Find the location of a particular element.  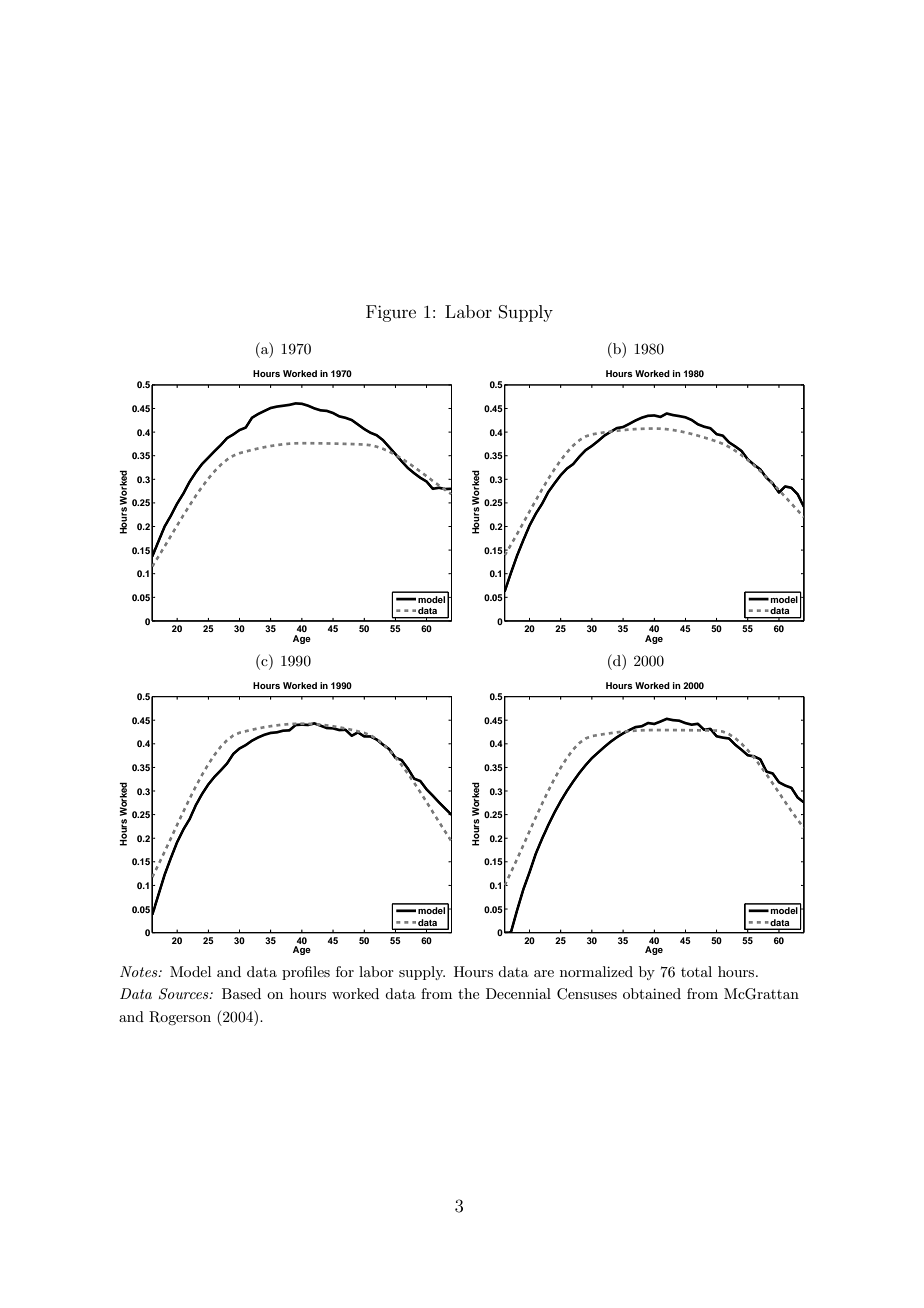

are is located at coordinates (544, 973).
